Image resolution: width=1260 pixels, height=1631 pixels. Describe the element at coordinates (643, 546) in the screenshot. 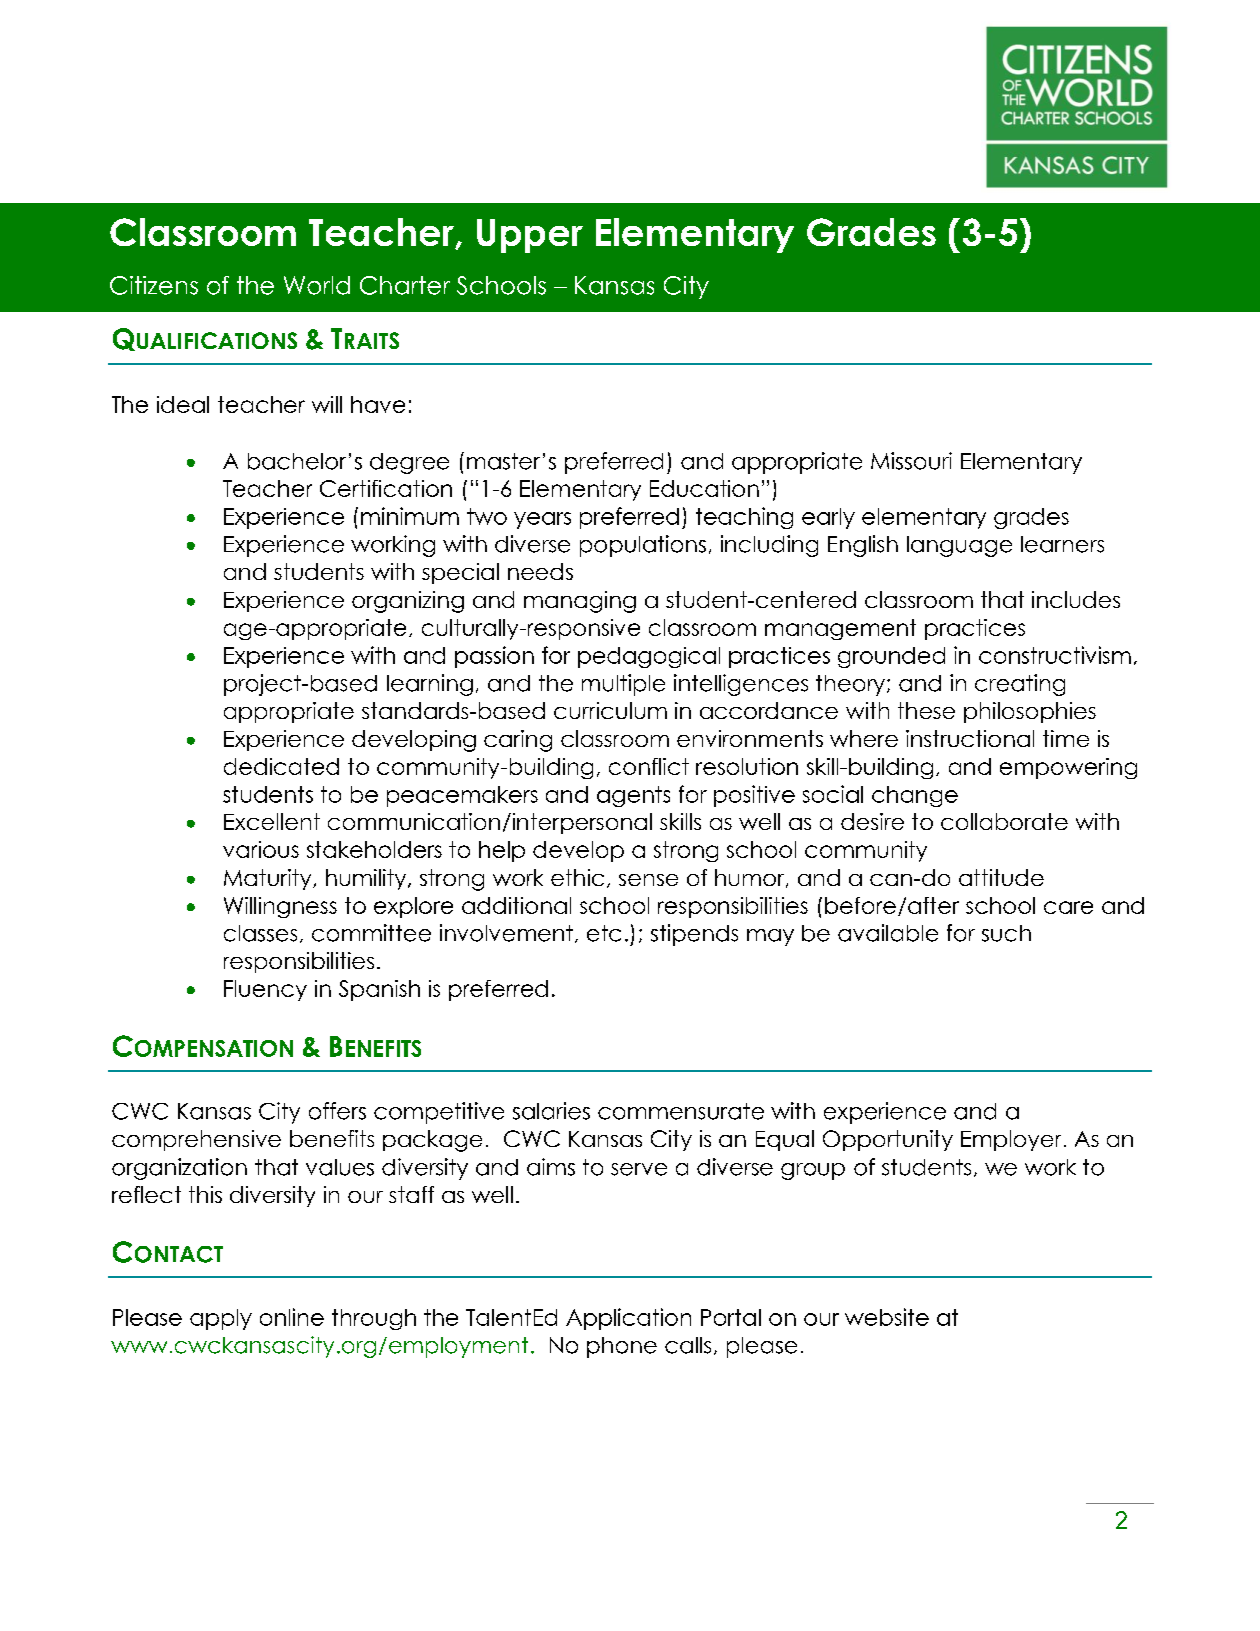

I see `populations` at that location.
